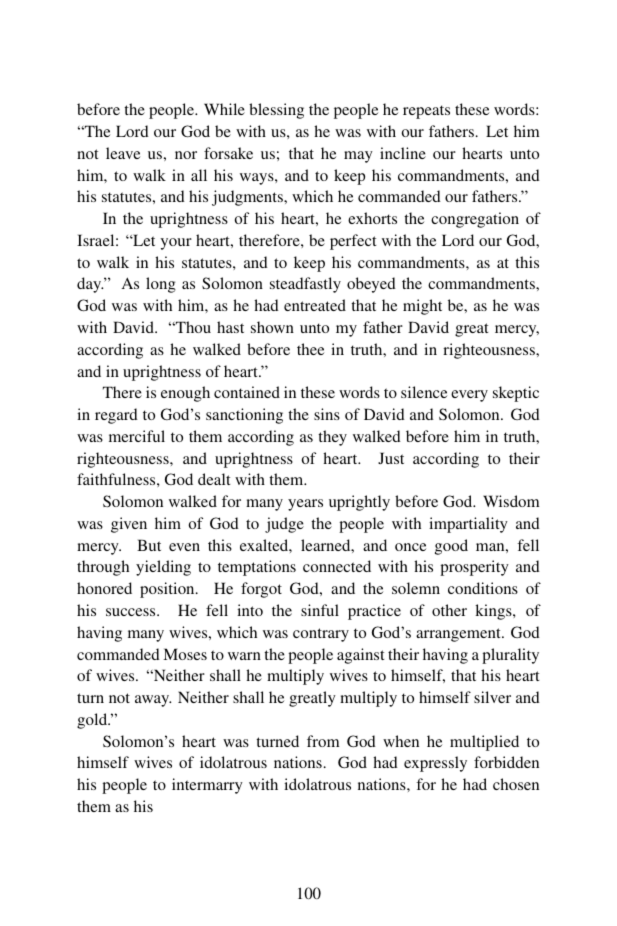 This page has width=617, height=926. What do you see at coordinates (426, 112) in the page?
I see `repeats` at bounding box center [426, 112].
